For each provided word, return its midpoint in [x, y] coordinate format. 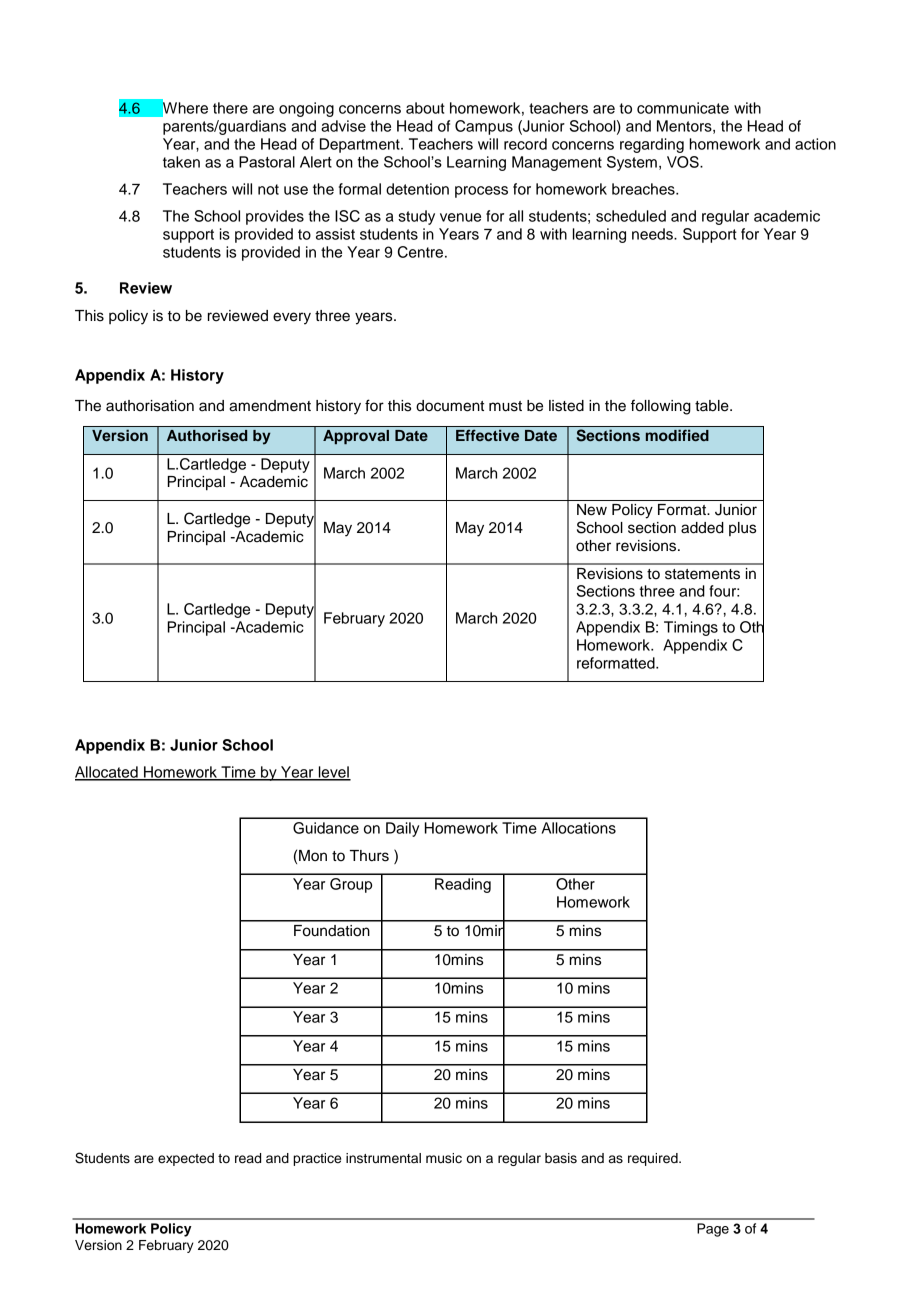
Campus [484, 127]
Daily [402, 829]
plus [742, 529]
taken [181, 162]
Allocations [579, 828]
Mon [313, 856]
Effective [487, 435]
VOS [684, 162]
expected [186, 1159]
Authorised [207, 435]
